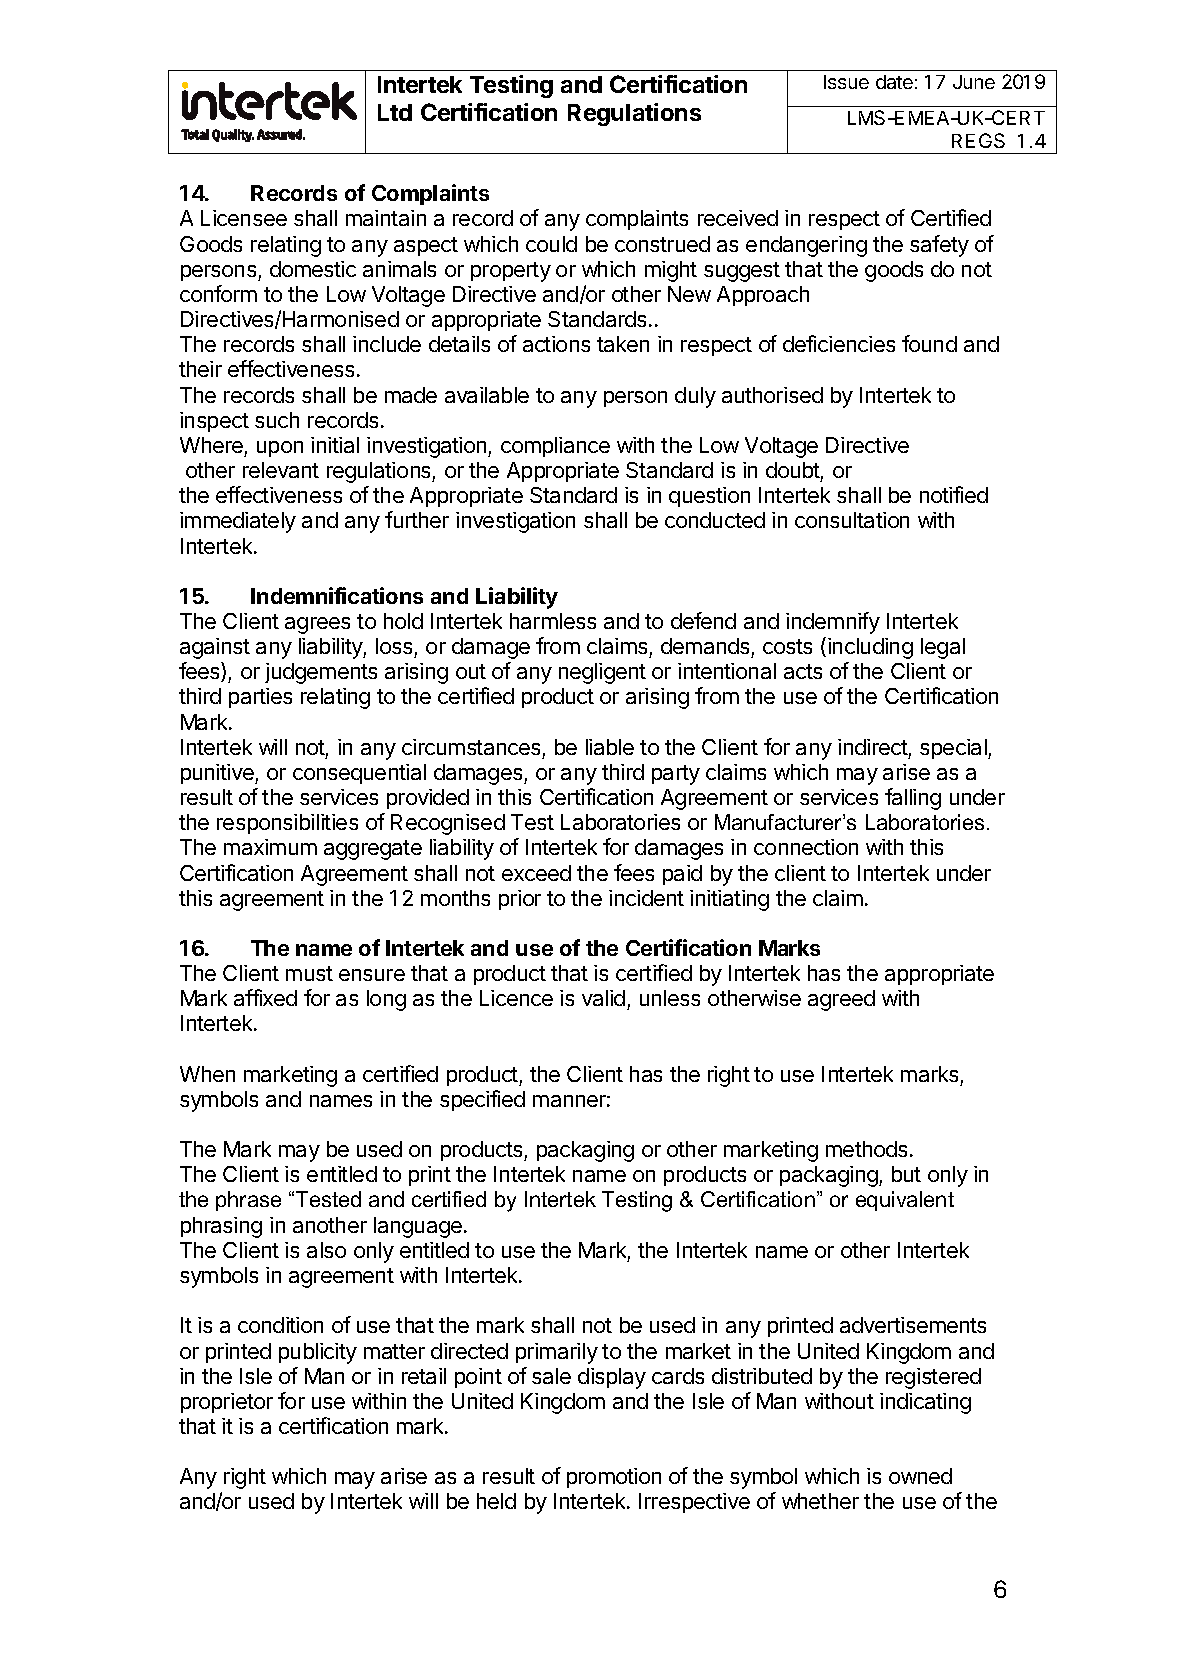 This screenshot has width=1184, height=1674. What do you see at coordinates (555, 447) in the screenshot?
I see `compliance` at bounding box center [555, 447].
